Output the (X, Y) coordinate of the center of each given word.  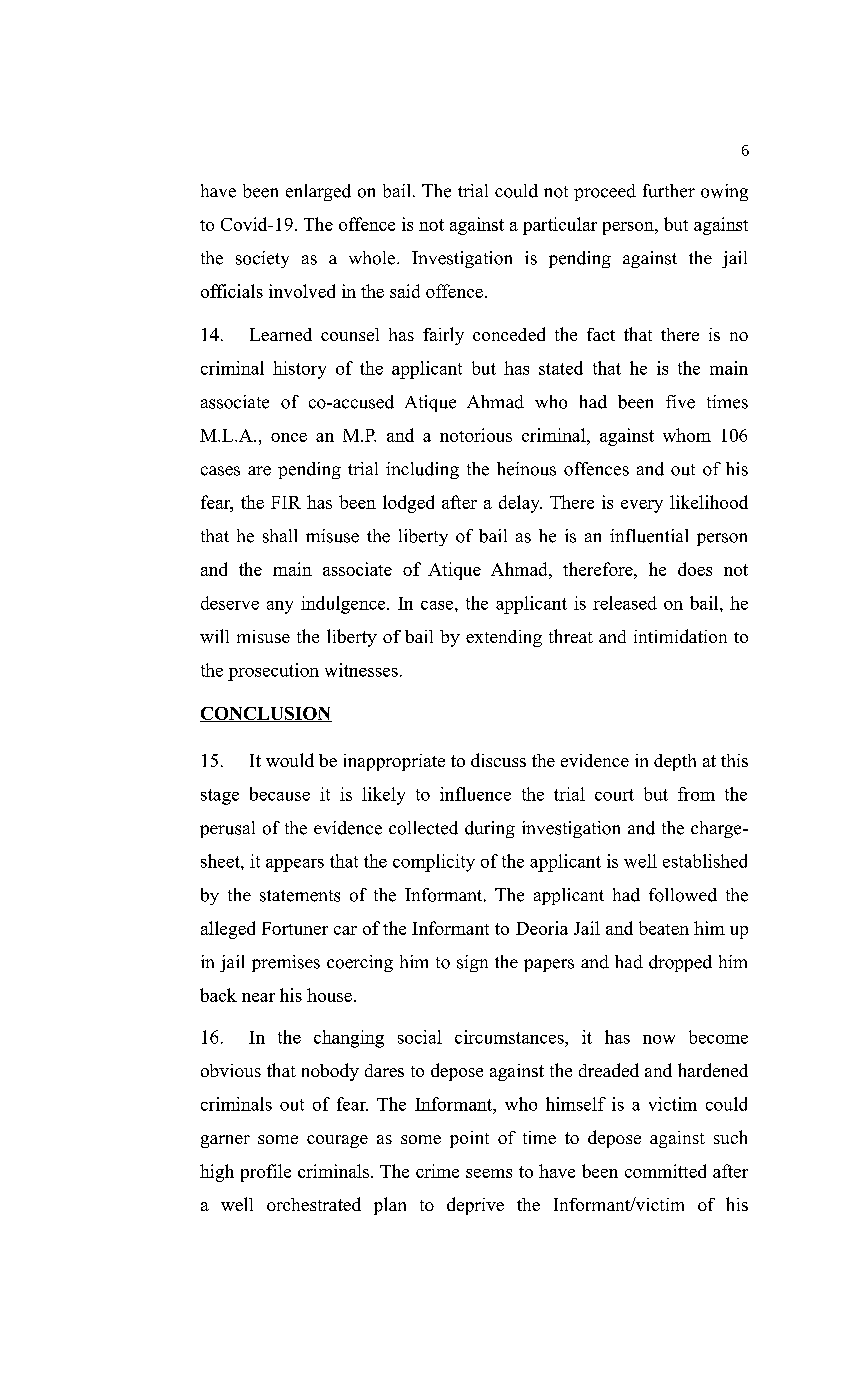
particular (560, 226)
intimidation (680, 636)
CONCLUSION (266, 714)
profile (266, 1173)
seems (489, 1173)
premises (286, 963)
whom (687, 435)
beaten (664, 928)
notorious (476, 435)
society (262, 259)
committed (665, 1171)
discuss (498, 760)
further (669, 191)
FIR (286, 502)
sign (472, 963)
